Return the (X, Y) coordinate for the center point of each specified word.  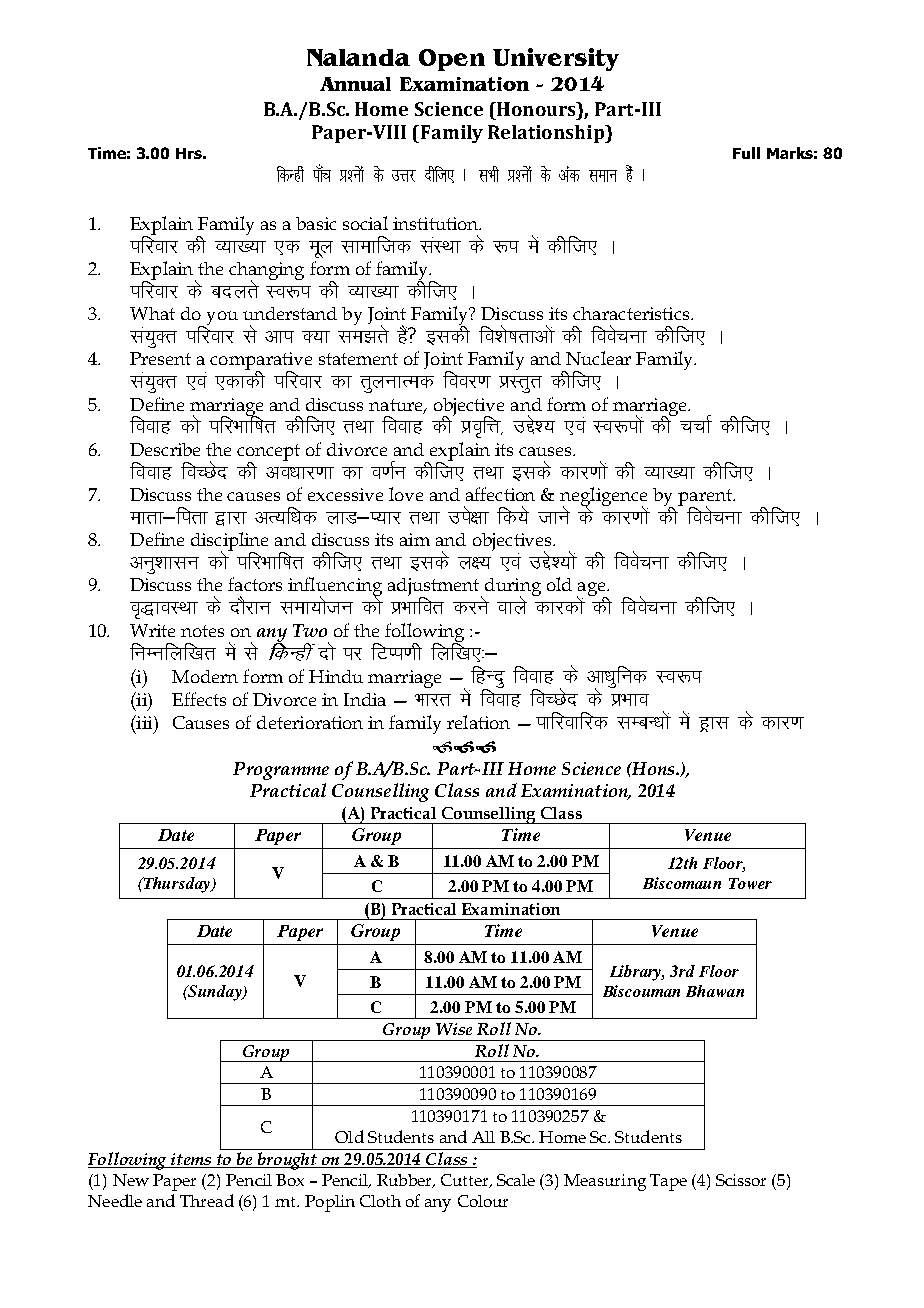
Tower (750, 883)
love (406, 494)
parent (706, 499)
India (365, 699)
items (191, 1160)
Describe (165, 449)
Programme (281, 771)
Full (746, 153)
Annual (355, 84)
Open (452, 60)
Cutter (466, 1181)
